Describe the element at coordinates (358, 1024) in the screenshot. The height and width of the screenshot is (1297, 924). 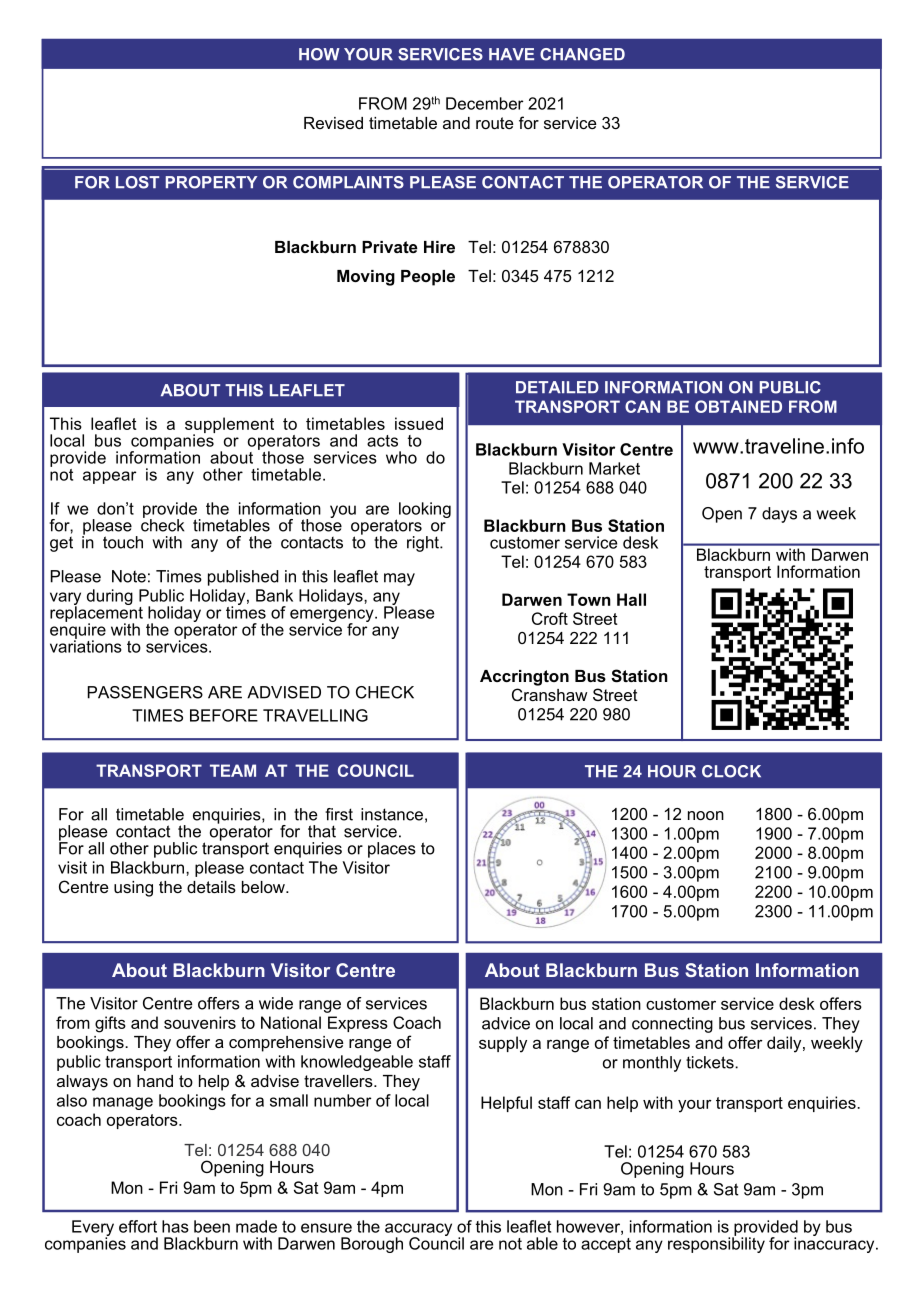
I see `Express` at that location.
